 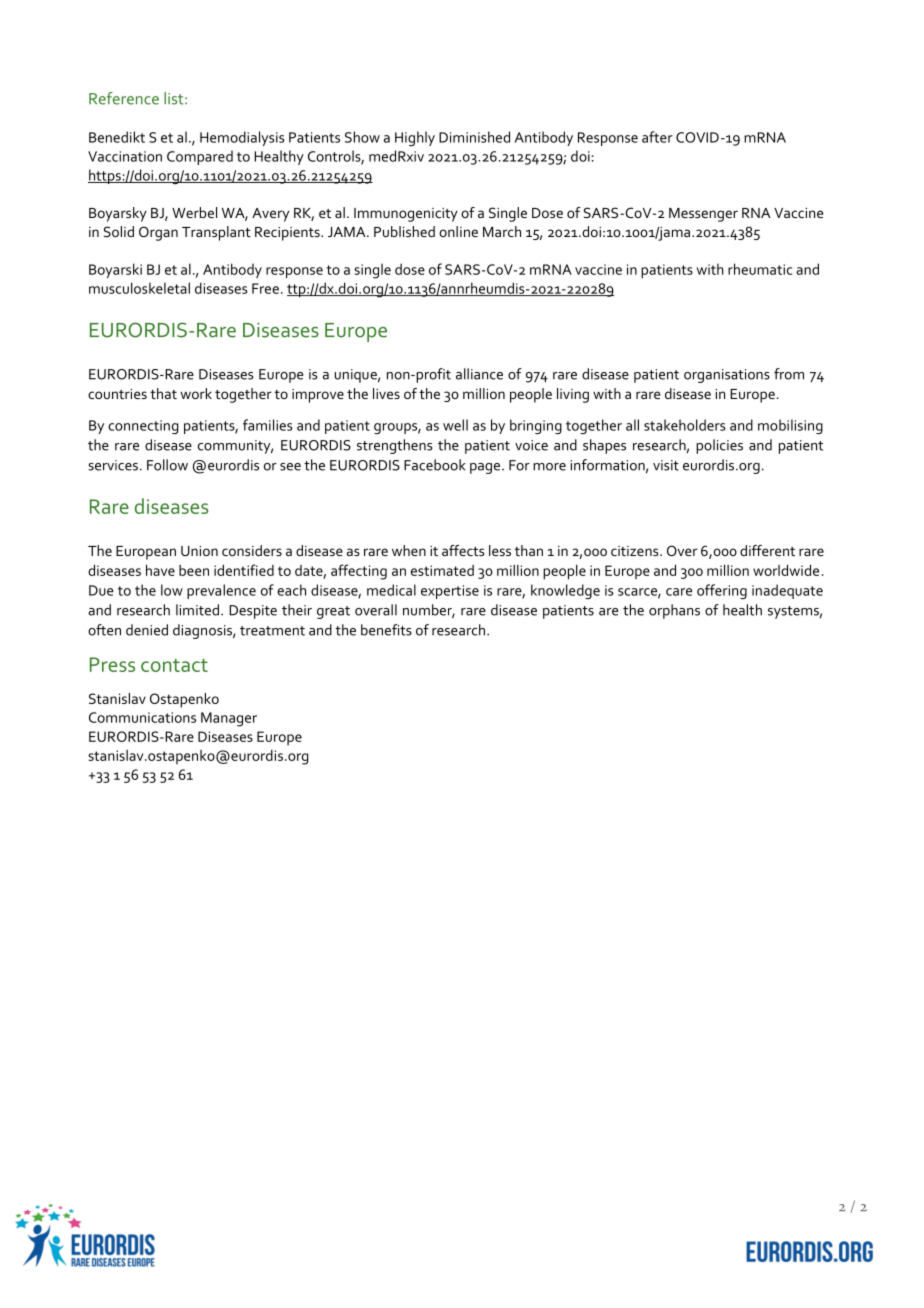 What do you see at coordinates (657, 137) in the screenshot?
I see `after` at bounding box center [657, 137].
